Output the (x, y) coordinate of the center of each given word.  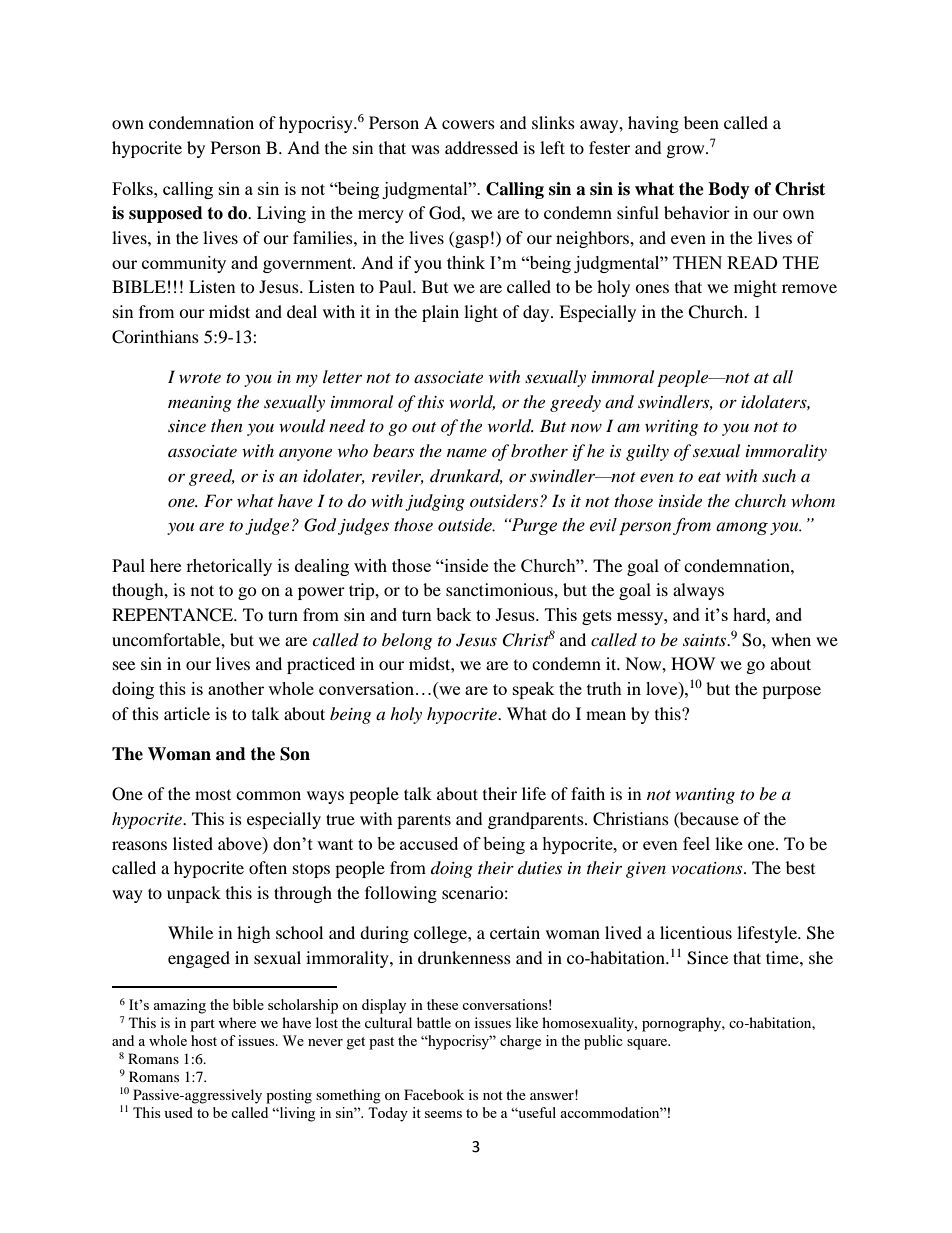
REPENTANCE (174, 615)
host (204, 1040)
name (467, 453)
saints (706, 640)
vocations (708, 868)
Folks (133, 188)
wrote (200, 378)
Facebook (434, 1094)
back (454, 614)
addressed (481, 147)
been (701, 122)
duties (540, 867)
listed (193, 843)
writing (671, 428)
